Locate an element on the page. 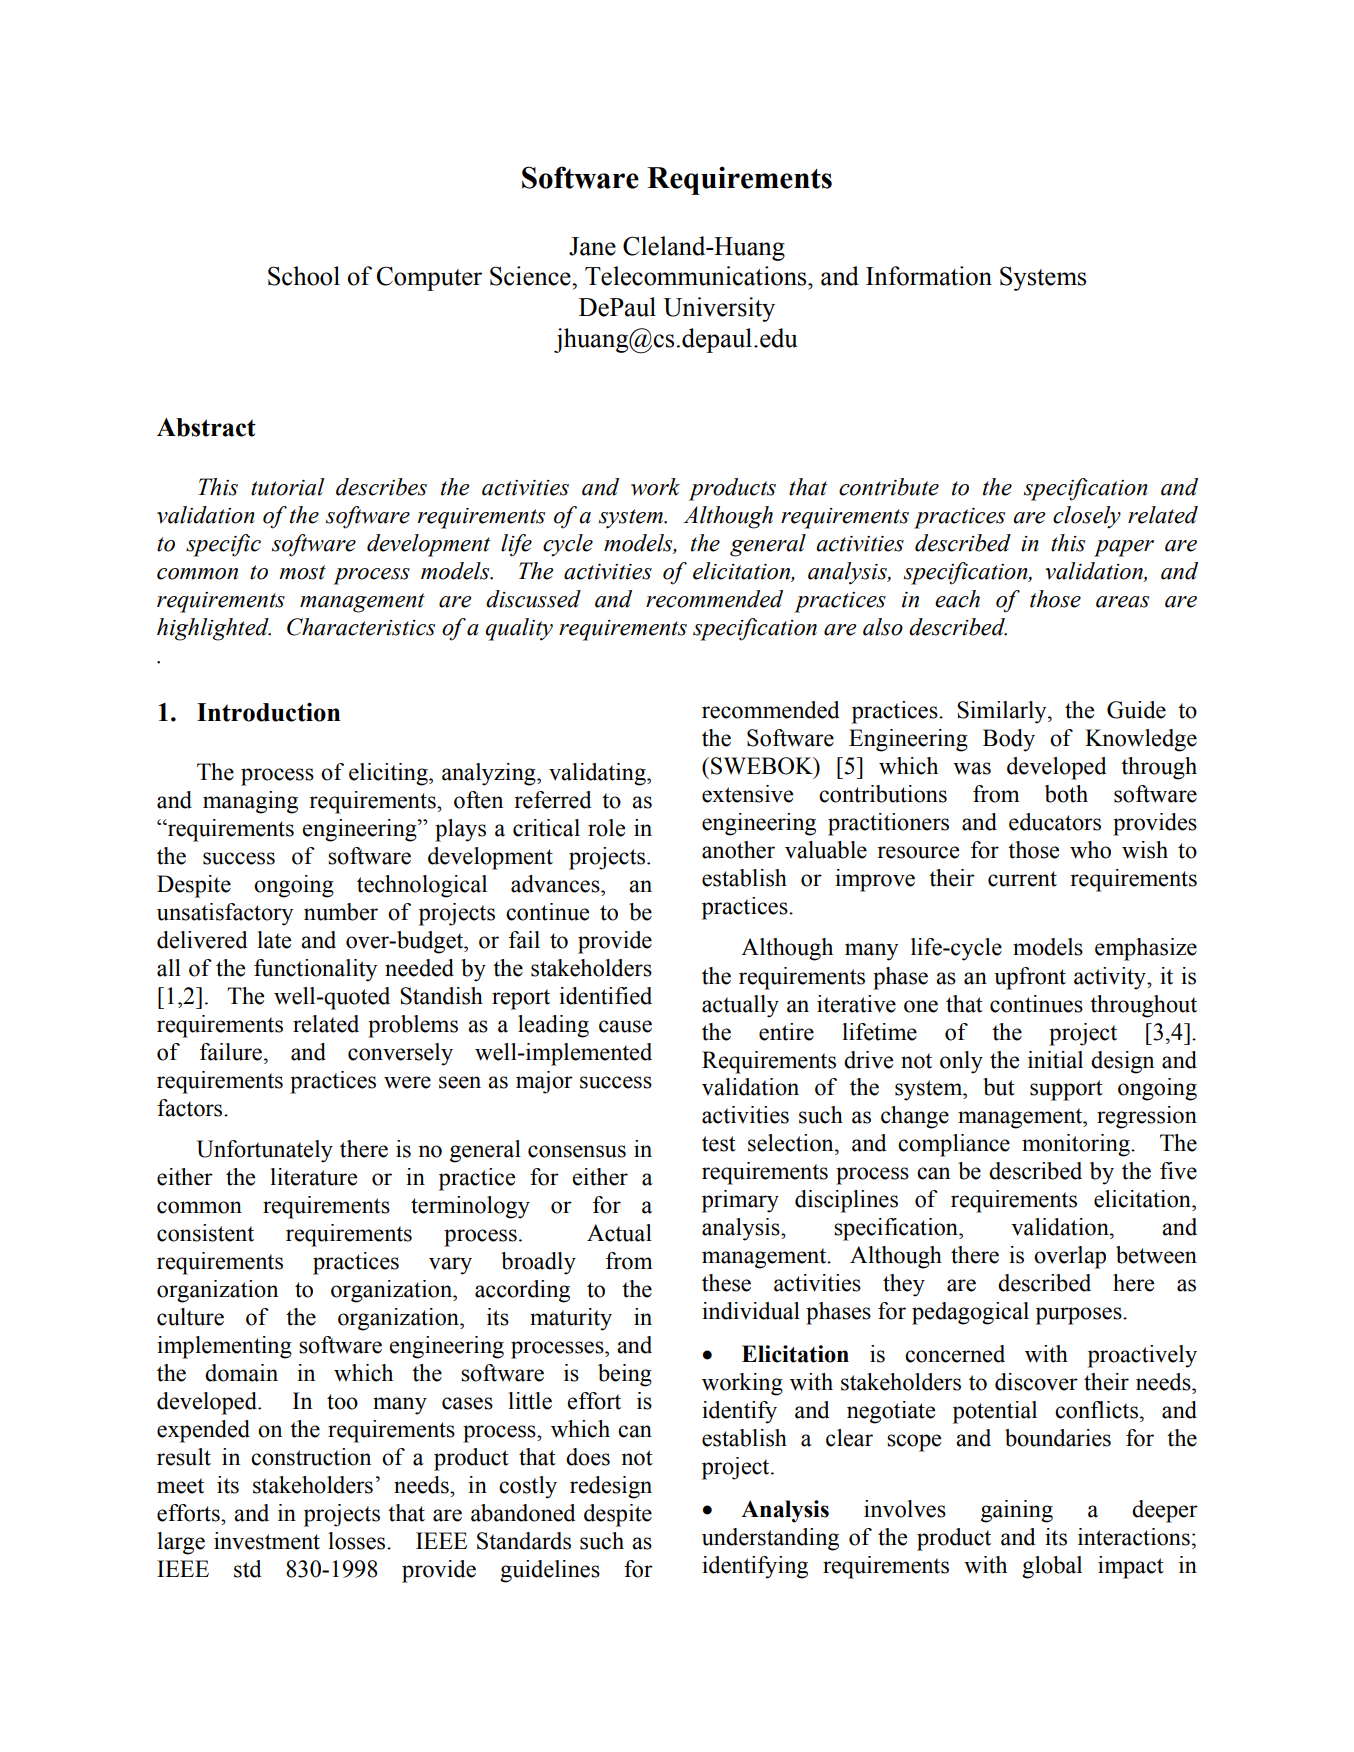 The width and height of the image is (1354, 1752). Telecommunications is located at coordinates (697, 276).
